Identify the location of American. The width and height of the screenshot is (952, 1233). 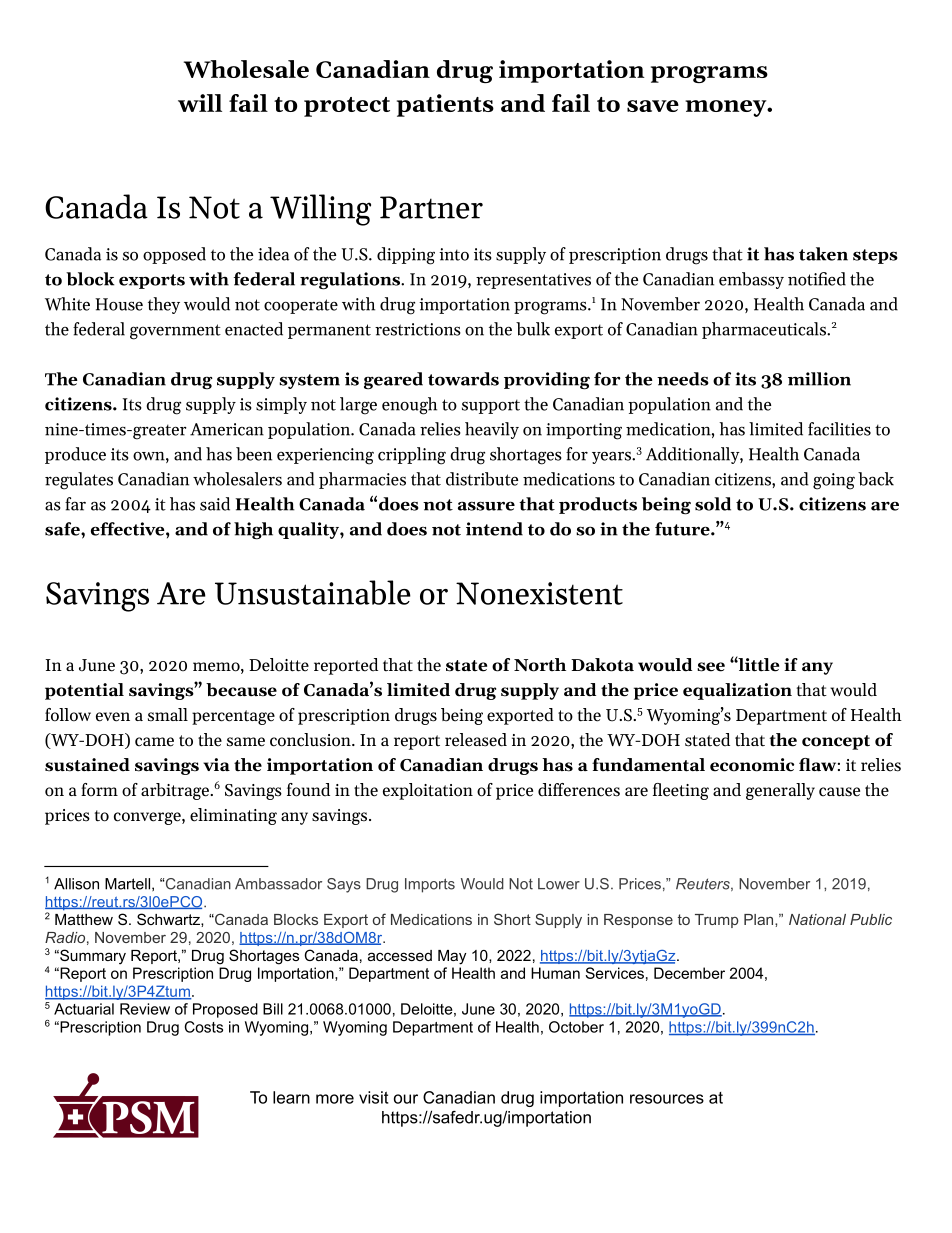
(227, 429).
